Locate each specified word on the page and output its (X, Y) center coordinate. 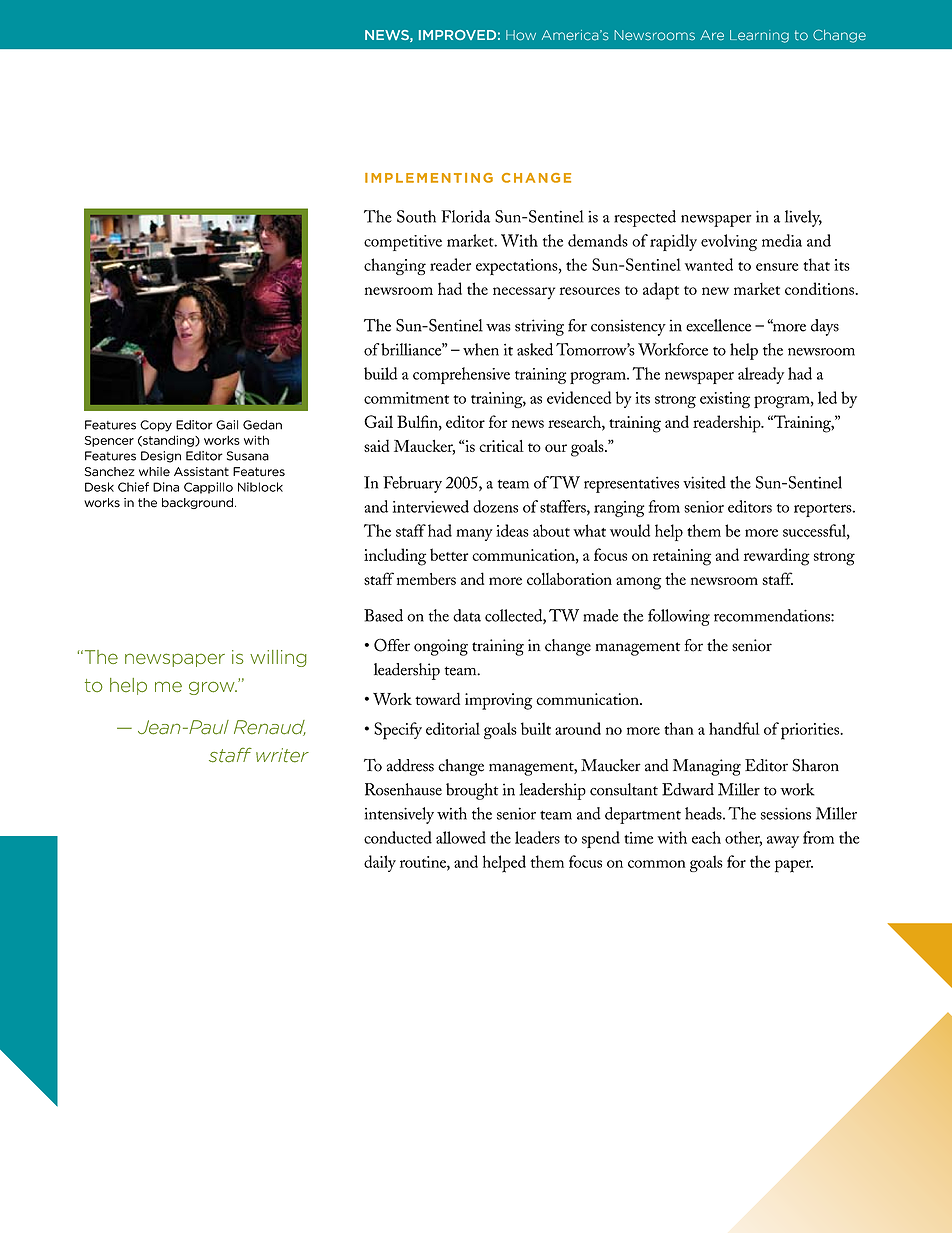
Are (712, 35)
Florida (465, 216)
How (521, 35)
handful (734, 728)
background (199, 503)
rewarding (777, 557)
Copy (156, 426)
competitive (403, 243)
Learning (759, 36)
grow (213, 688)
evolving (729, 242)
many (474, 535)
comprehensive (461, 375)
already (761, 375)
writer (282, 755)
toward (437, 698)
